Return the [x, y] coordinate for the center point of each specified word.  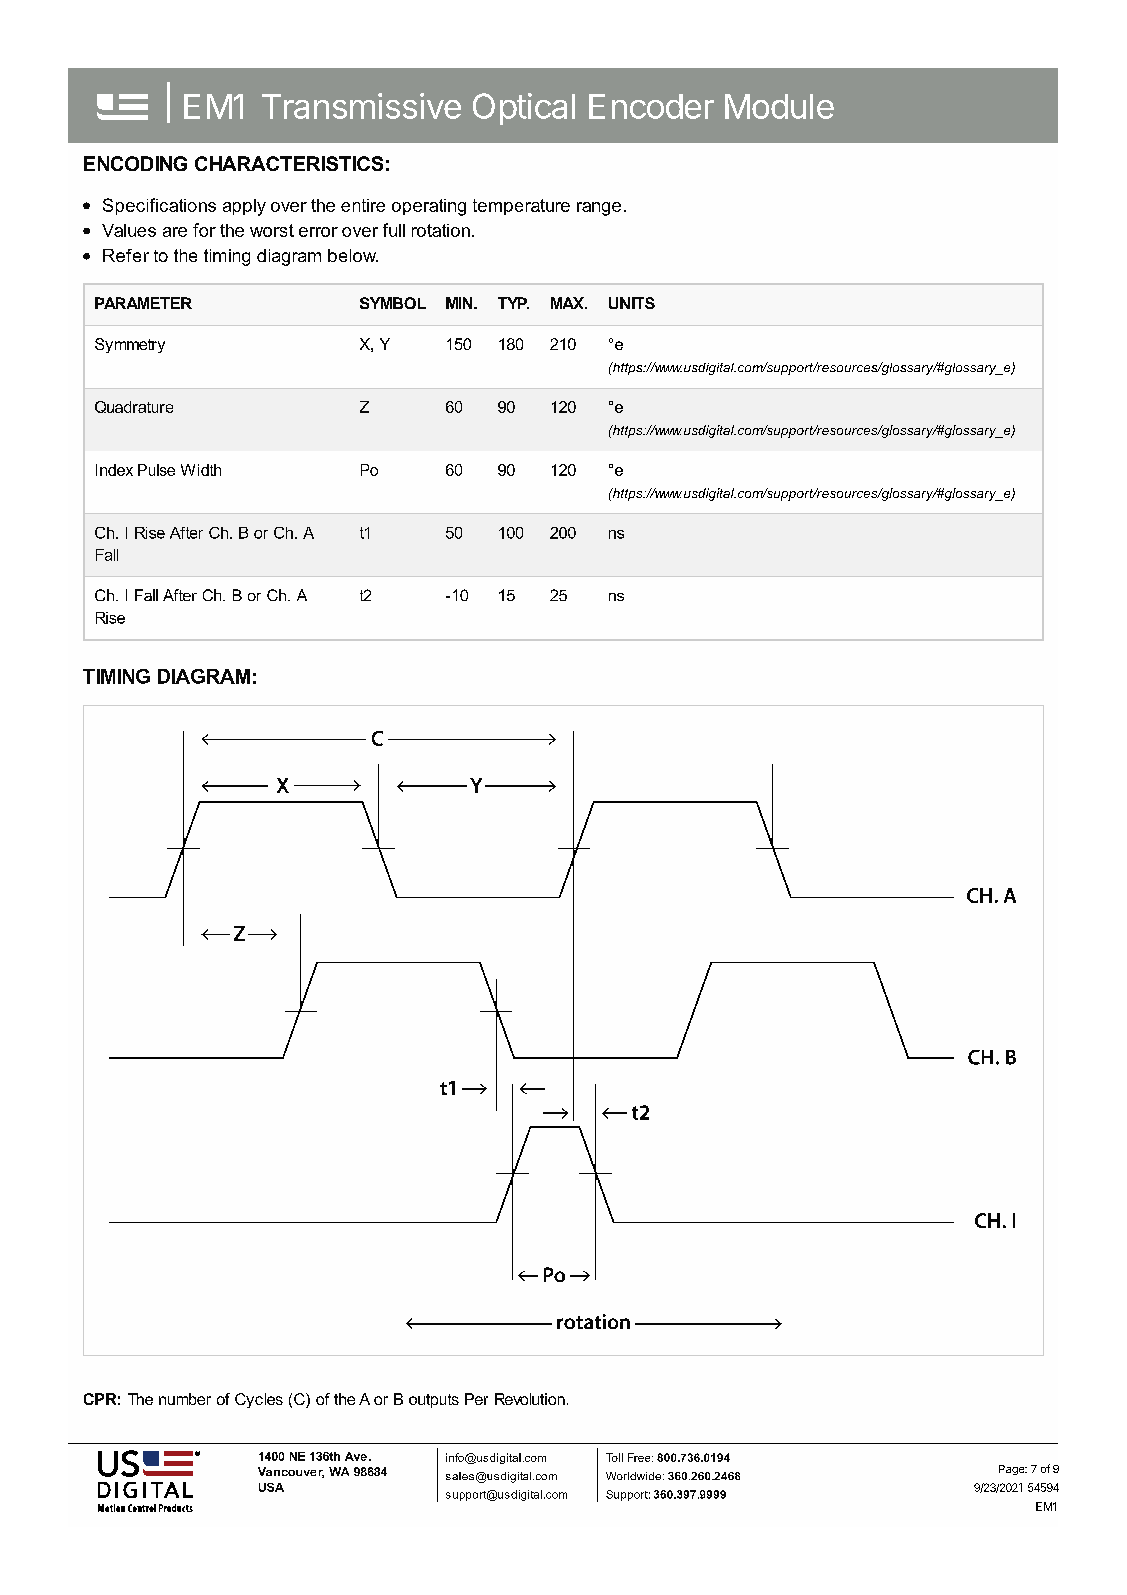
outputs [434, 1401]
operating [429, 207]
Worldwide [635, 1476]
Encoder [651, 106]
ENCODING [135, 163]
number [185, 1399]
